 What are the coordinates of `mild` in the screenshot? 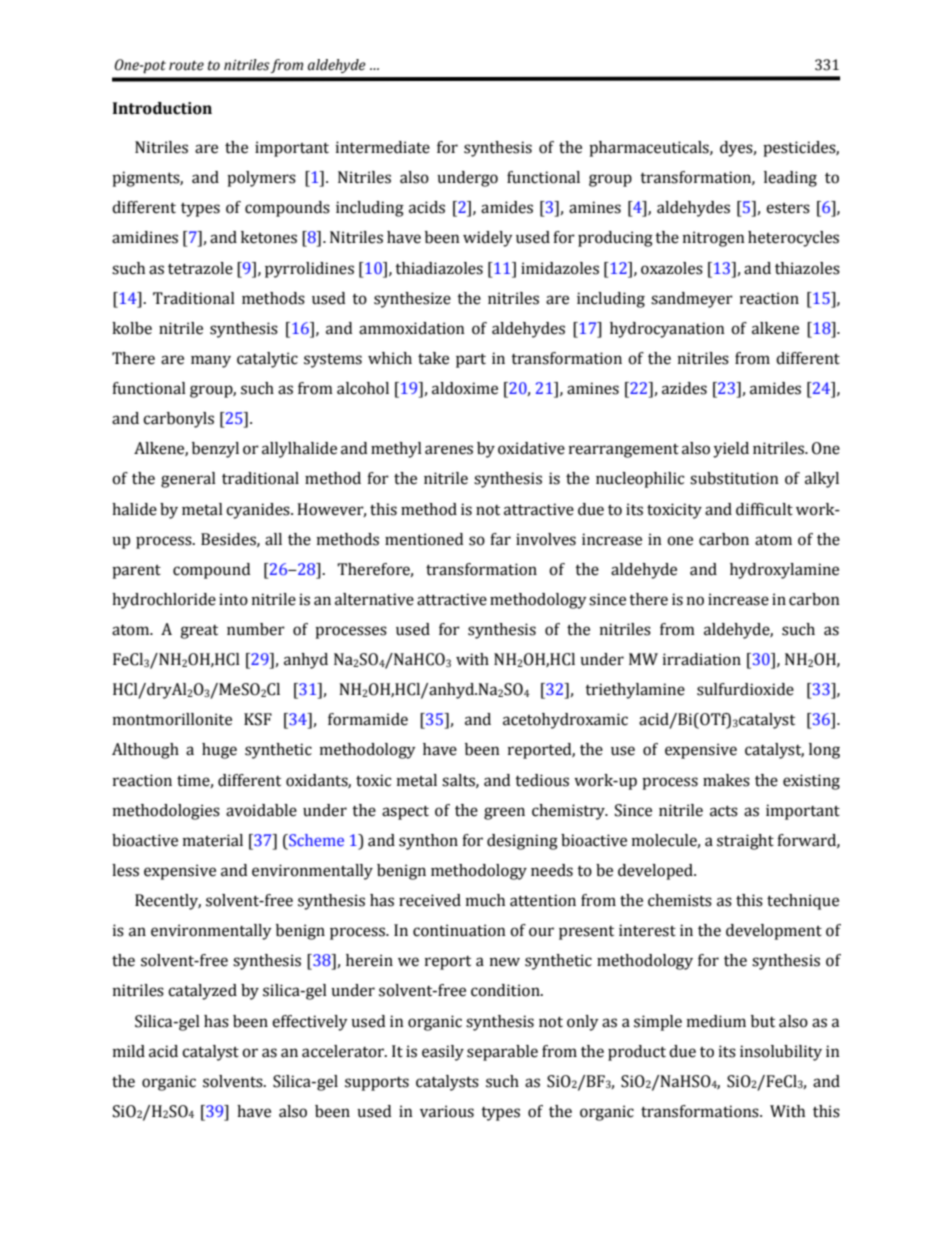 It's located at (129, 1051).
